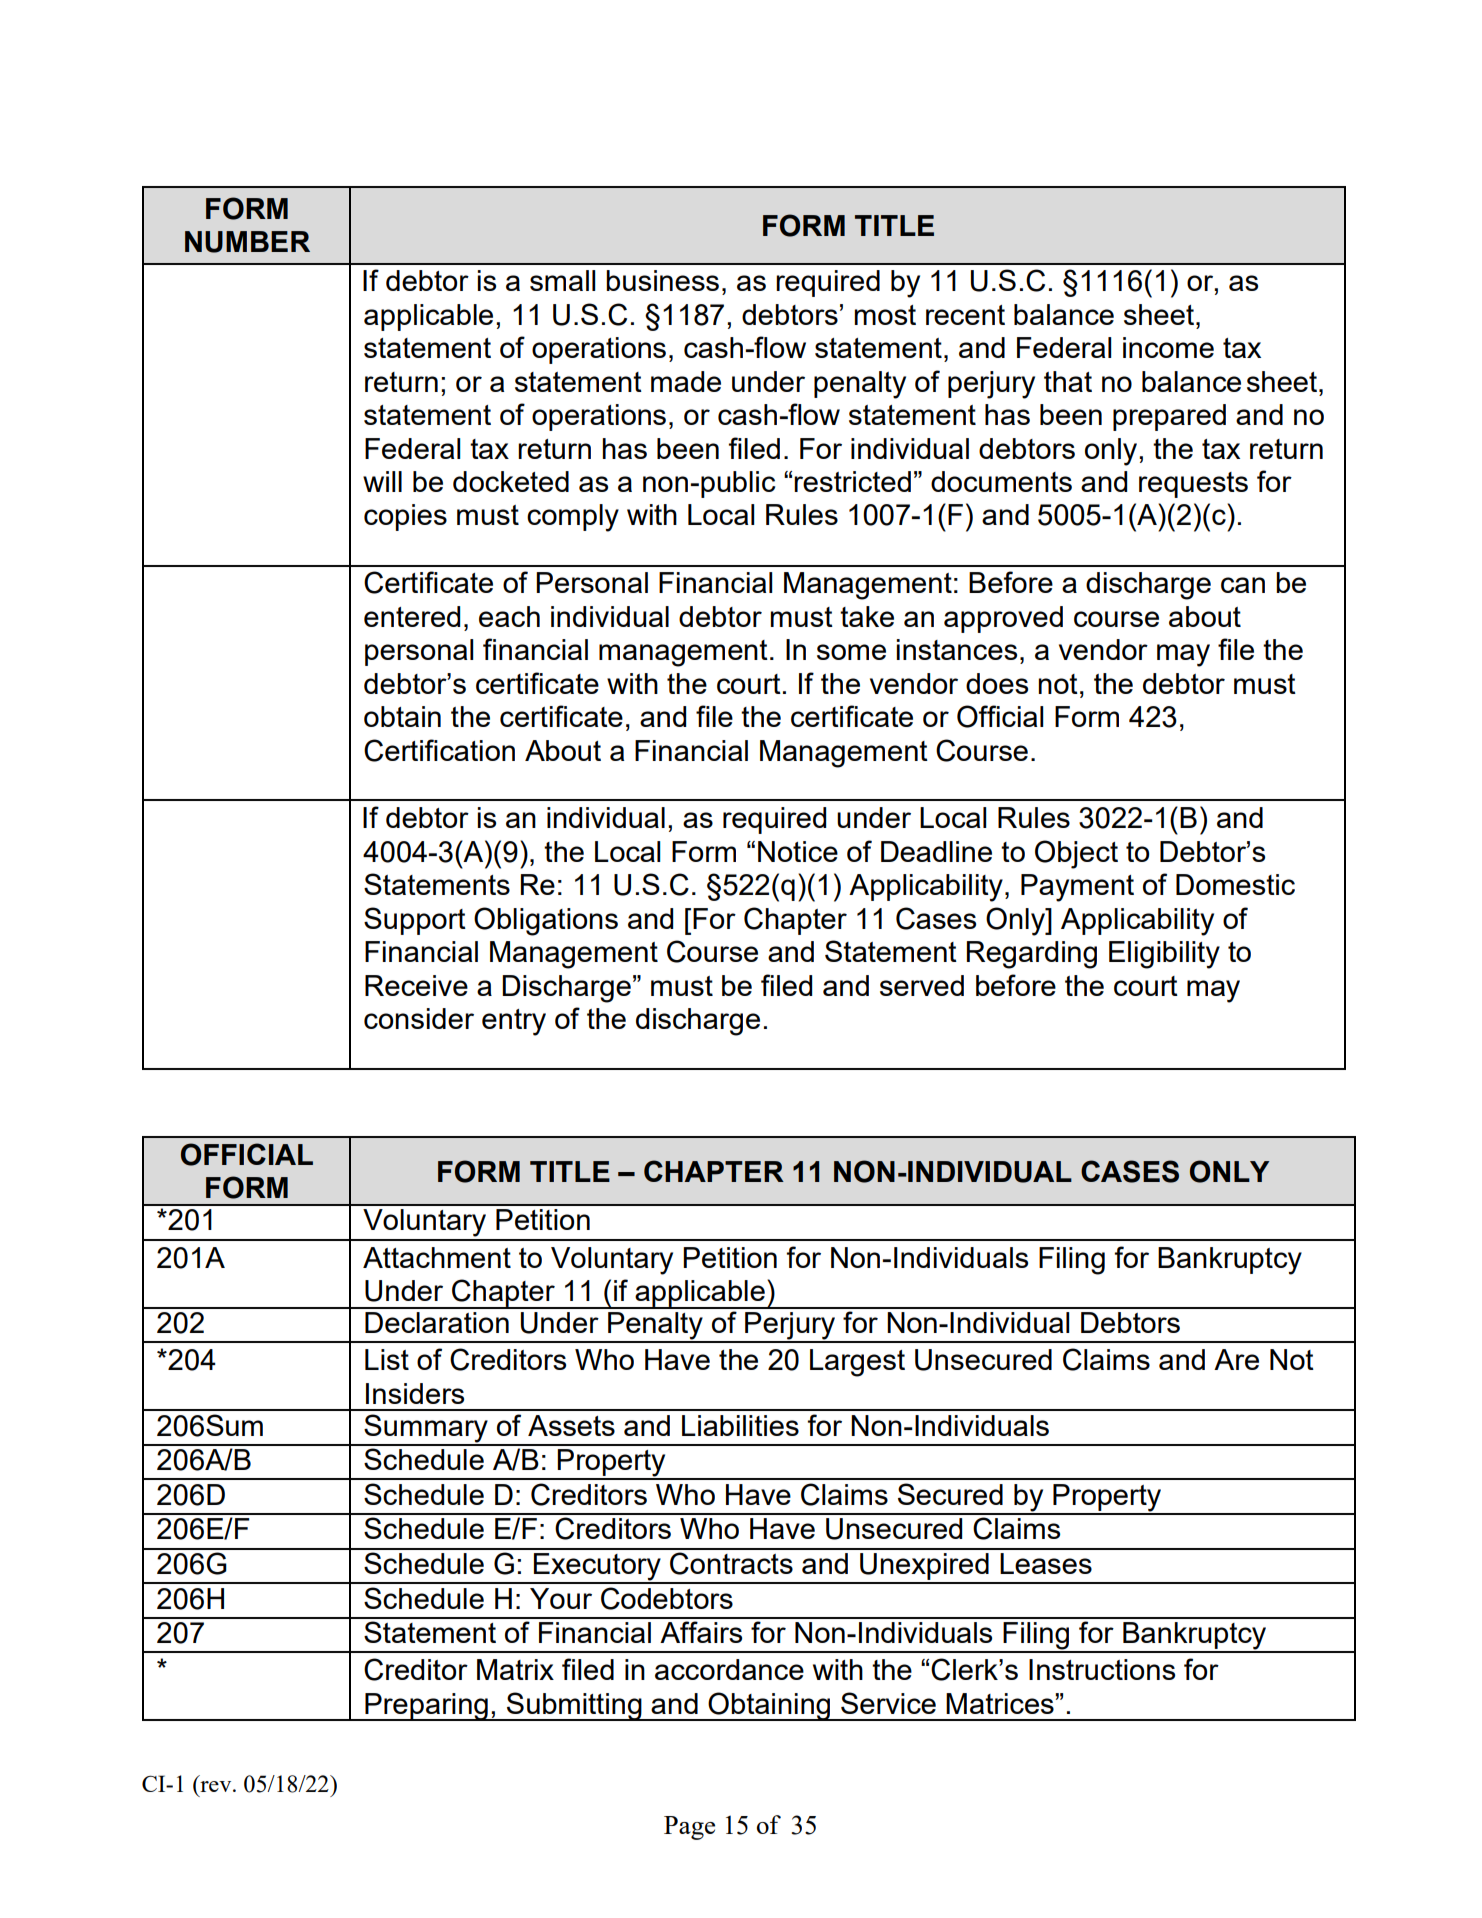 The width and height of the screenshot is (1482, 1918). Describe the element at coordinates (437, 1257) in the screenshot. I see `Attachment` at that location.
